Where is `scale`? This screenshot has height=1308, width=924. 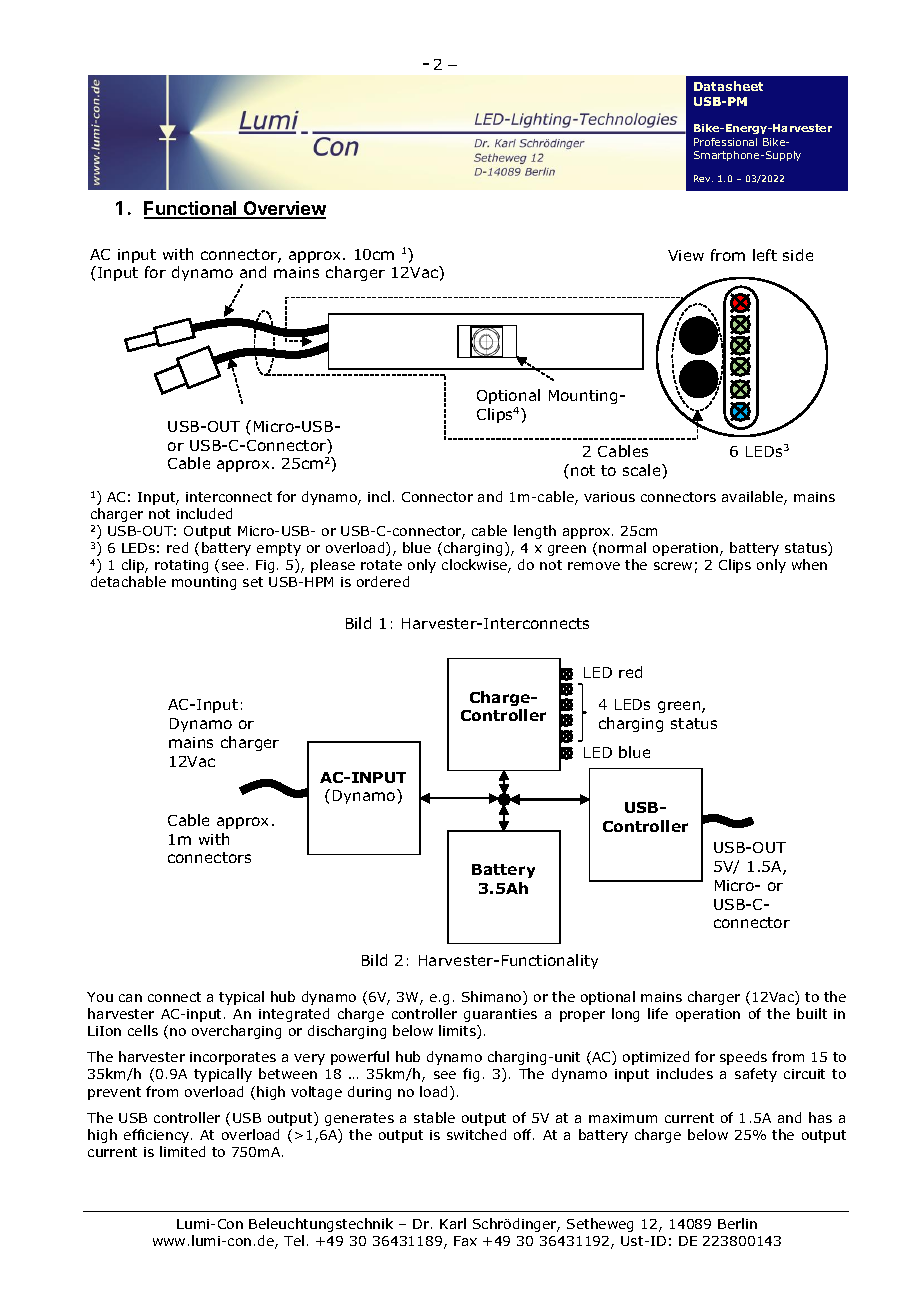 scale is located at coordinates (643, 470).
